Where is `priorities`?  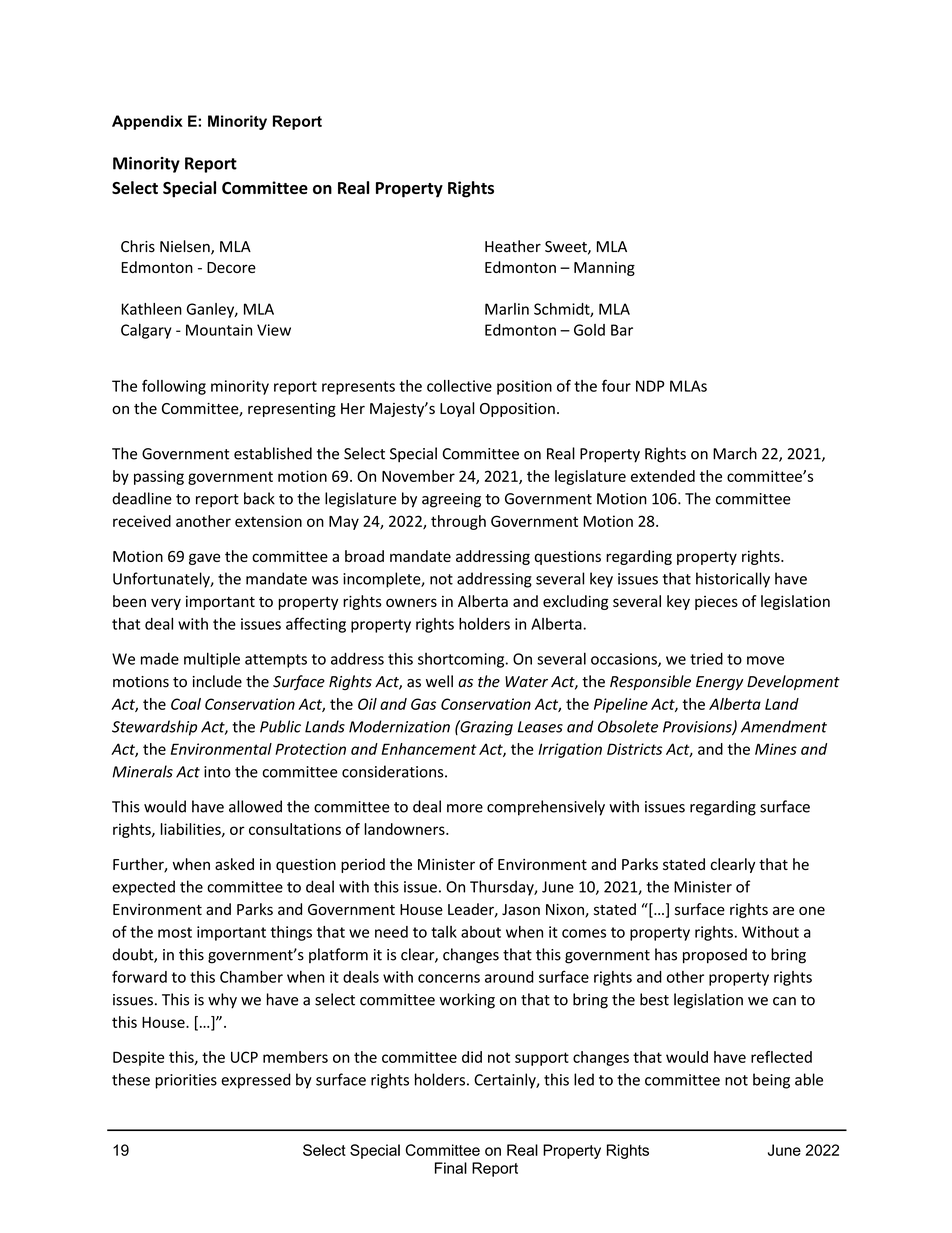 priorities is located at coordinates (186, 1081).
